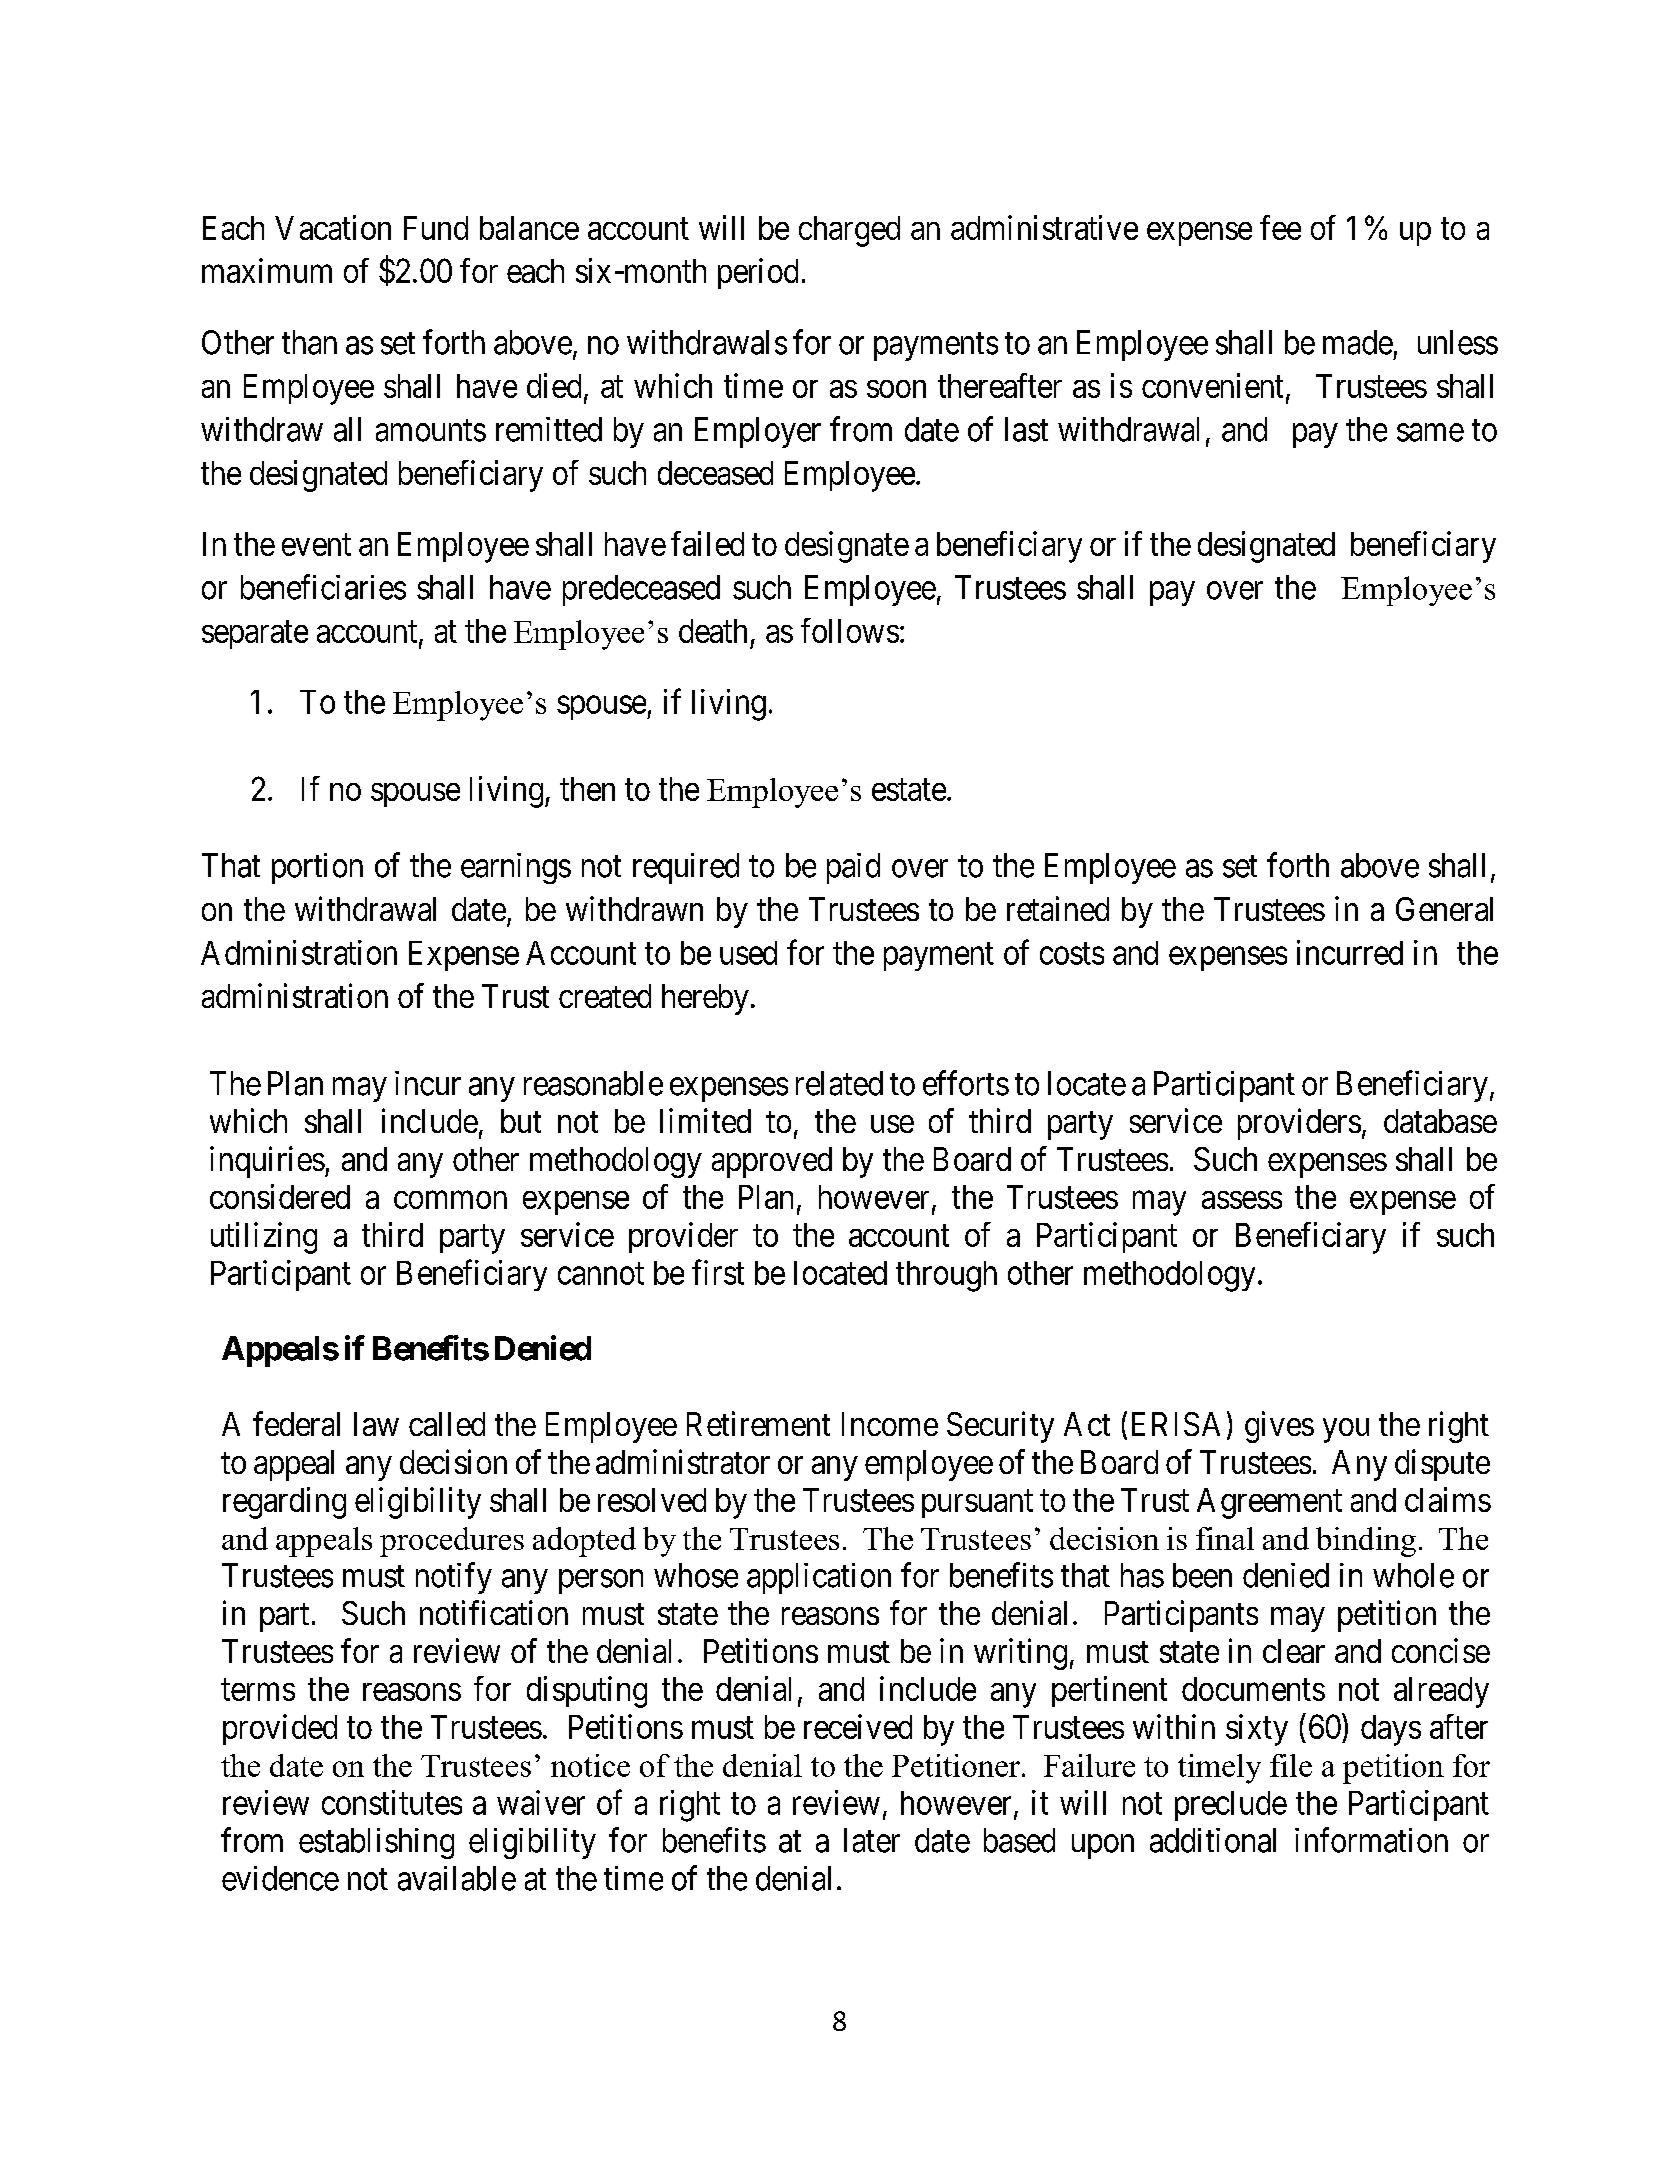 This screenshot has width=1679, height=2173. Describe the element at coordinates (839, 1083) in the screenshot. I see `related` at that location.
